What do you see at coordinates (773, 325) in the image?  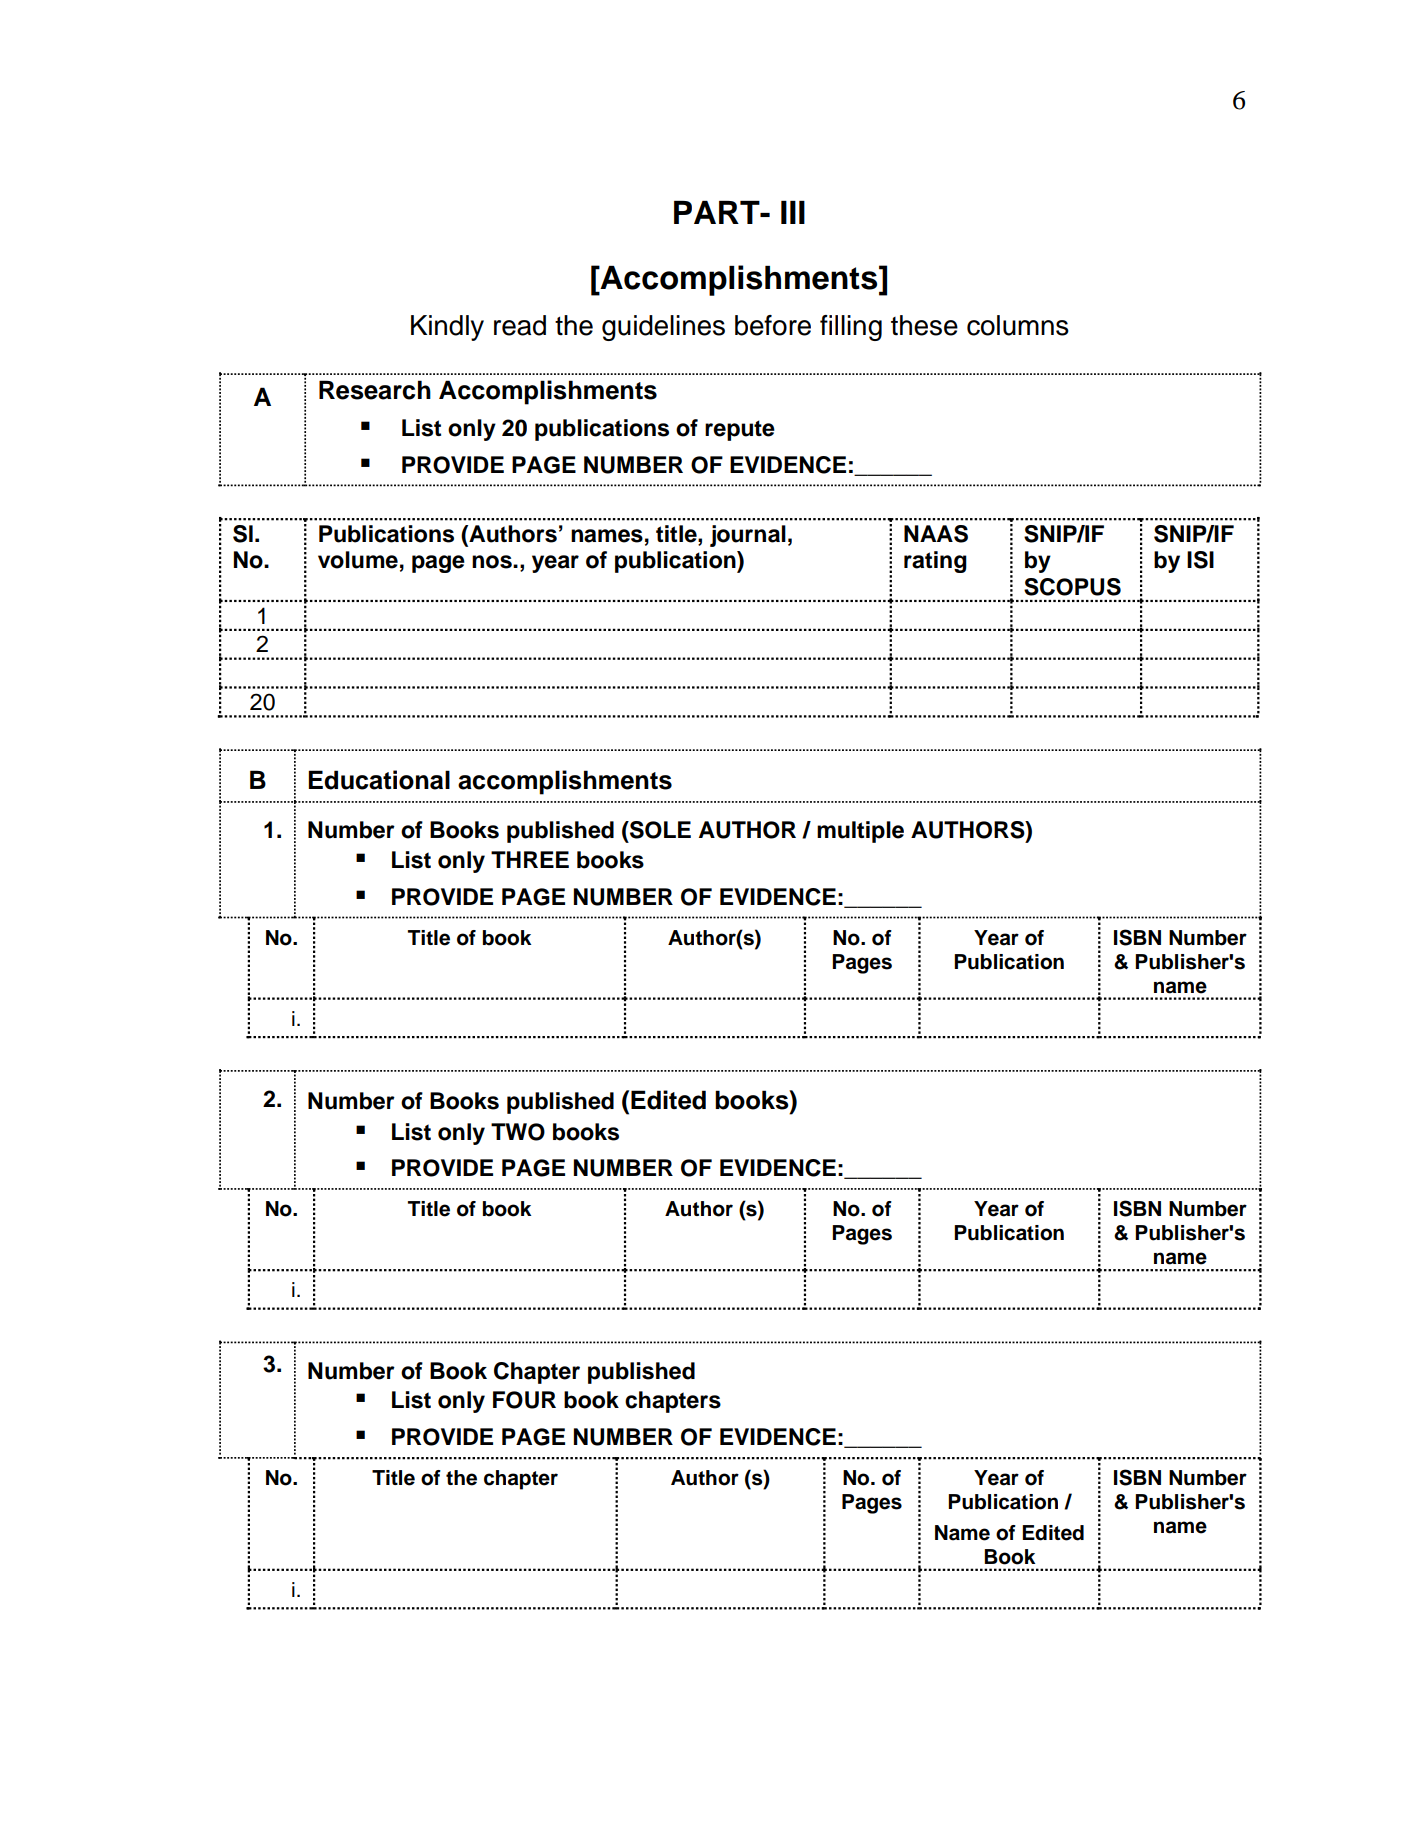 I see `before` at bounding box center [773, 325].
